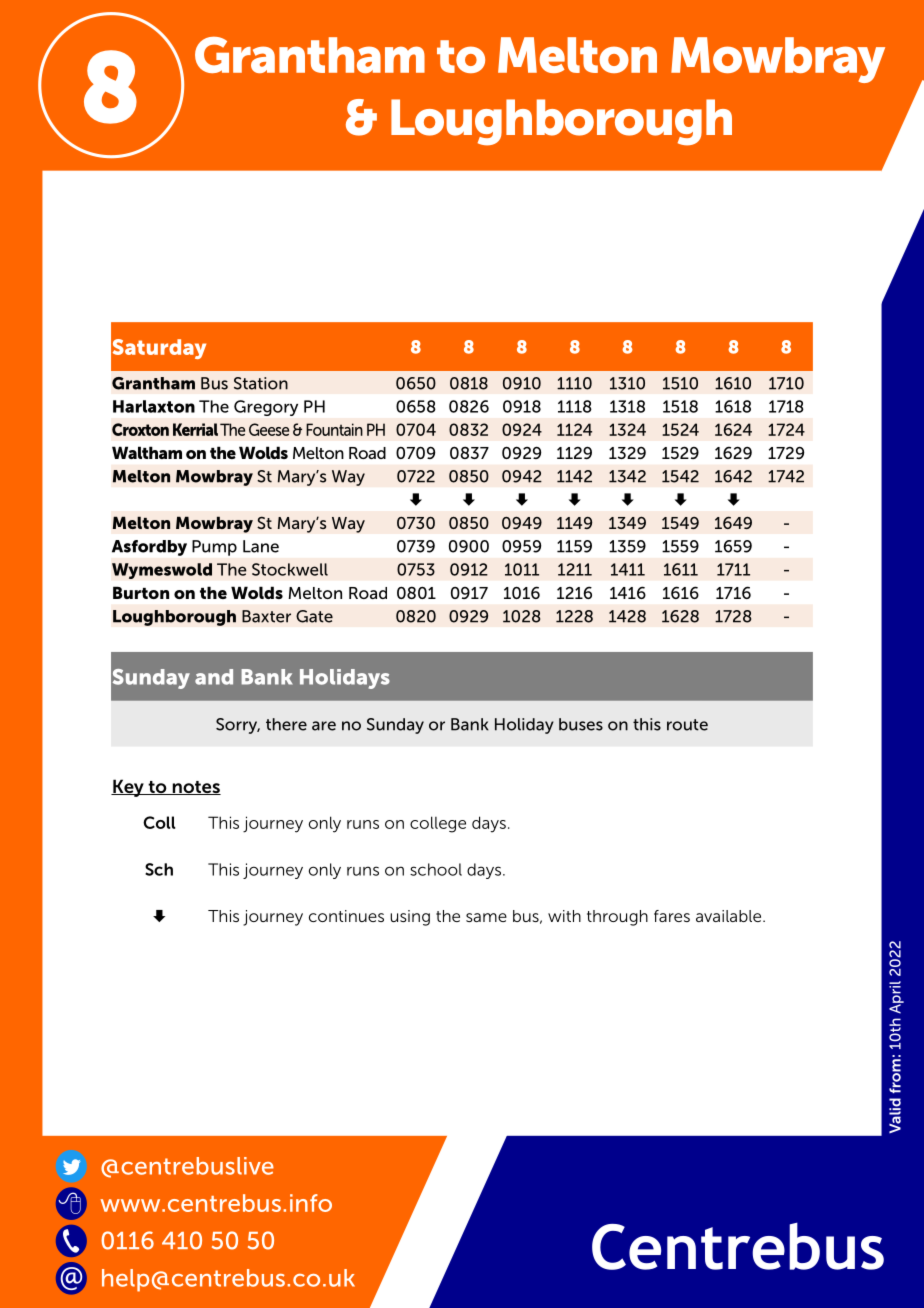 Image resolution: width=924 pixels, height=1308 pixels. What do you see at coordinates (261, 546) in the screenshot?
I see `Lane` at bounding box center [261, 546].
